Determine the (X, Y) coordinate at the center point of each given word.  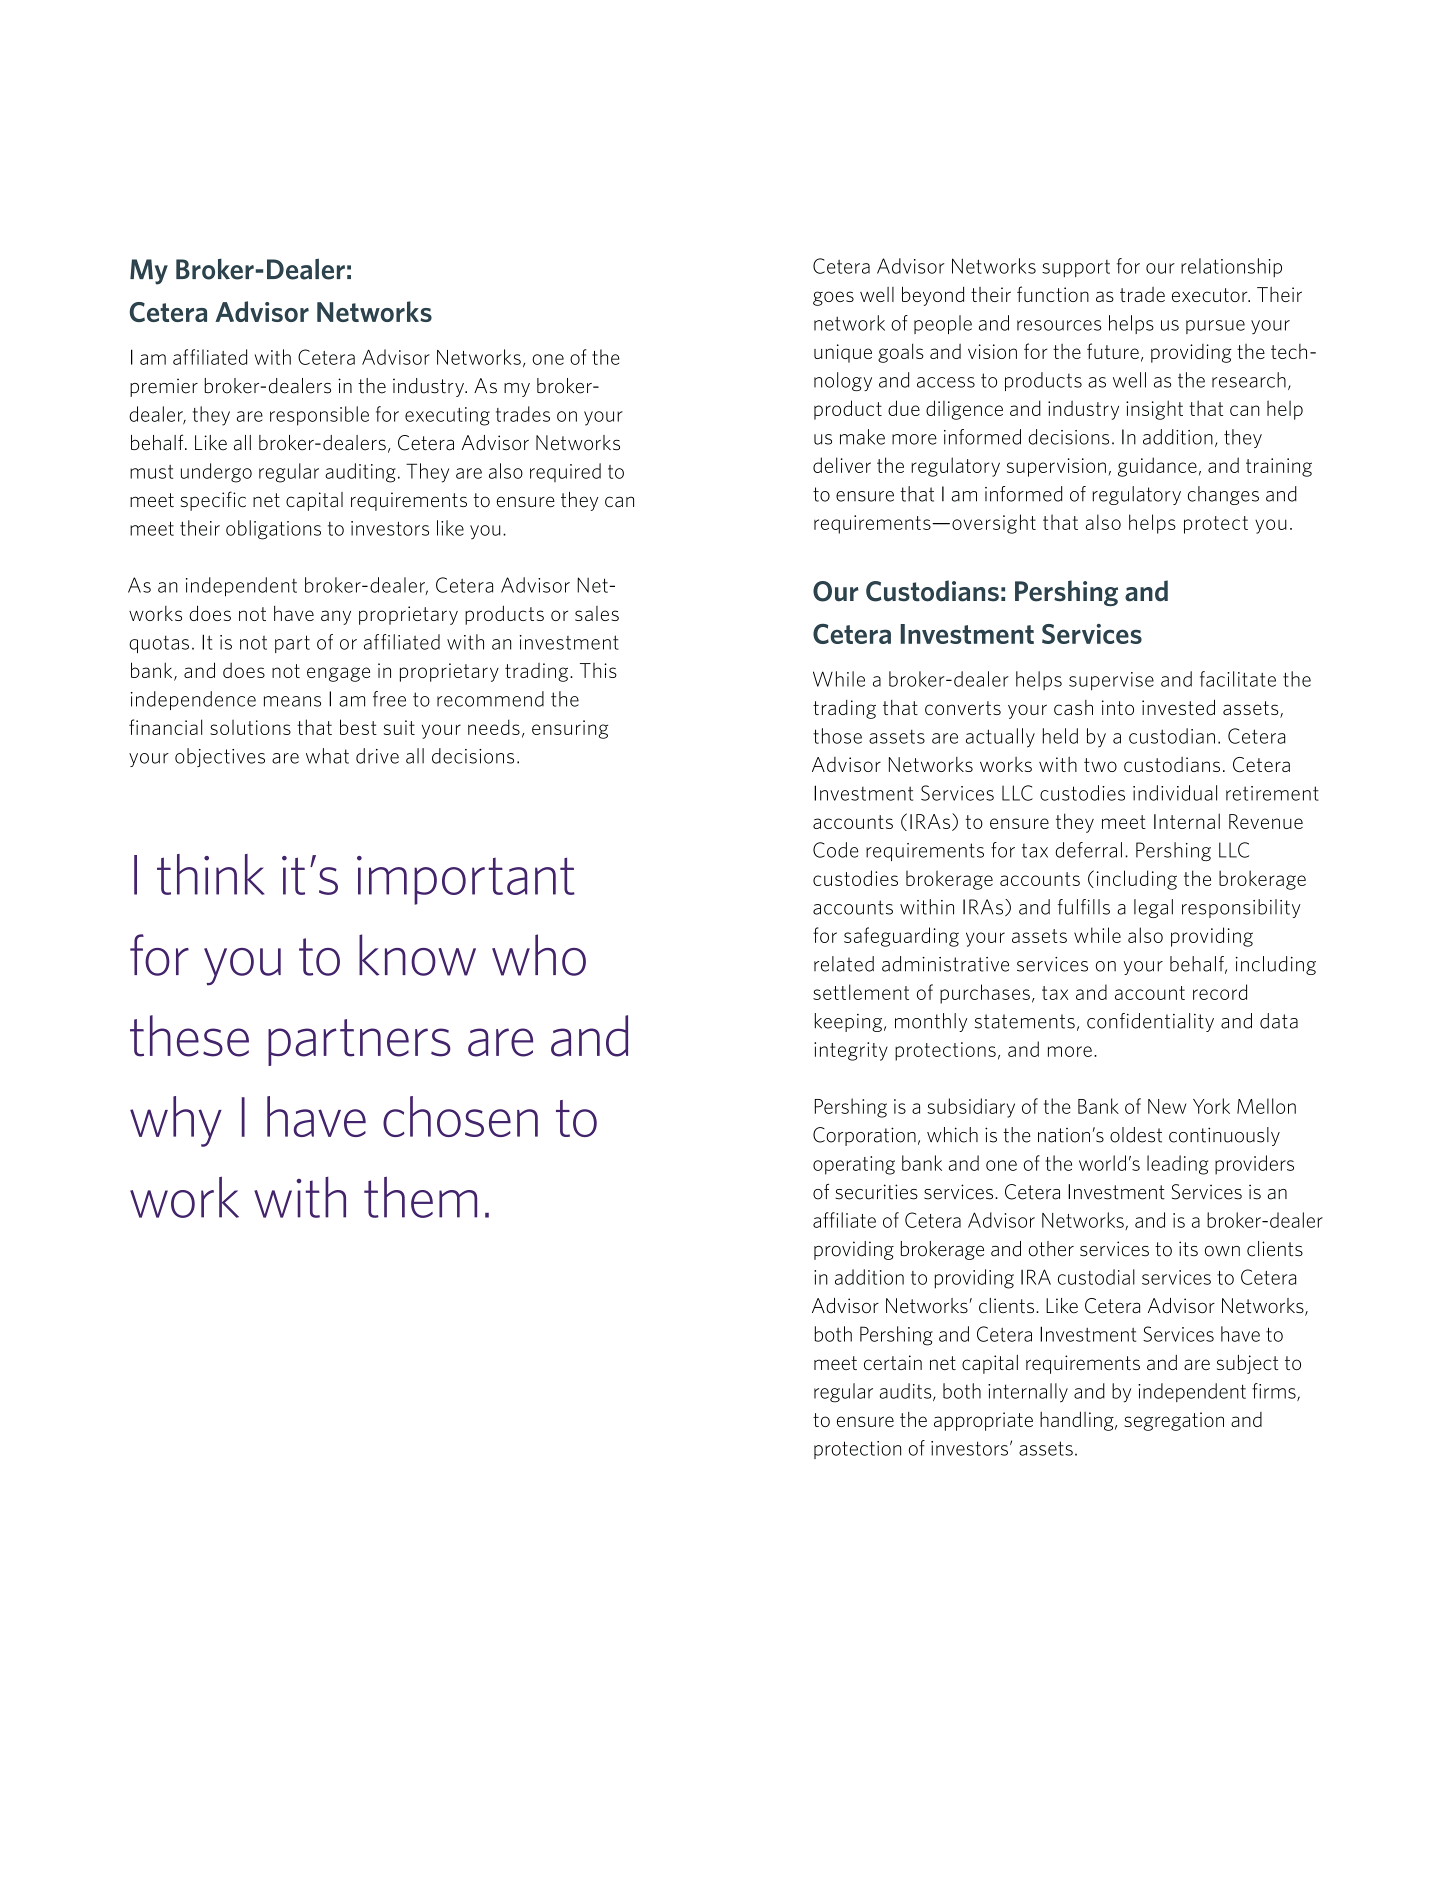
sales (597, 613)
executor (1211, 295)
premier (164, 387)
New (1167, 1106)
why (176, 1121)
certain (893, 1362)
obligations (273, 530)
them (420, 1197)
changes (1223, 495)
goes (833, 298)
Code (835, 850)
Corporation (864, 1136)
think (211, 874)
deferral (1088, 850)
